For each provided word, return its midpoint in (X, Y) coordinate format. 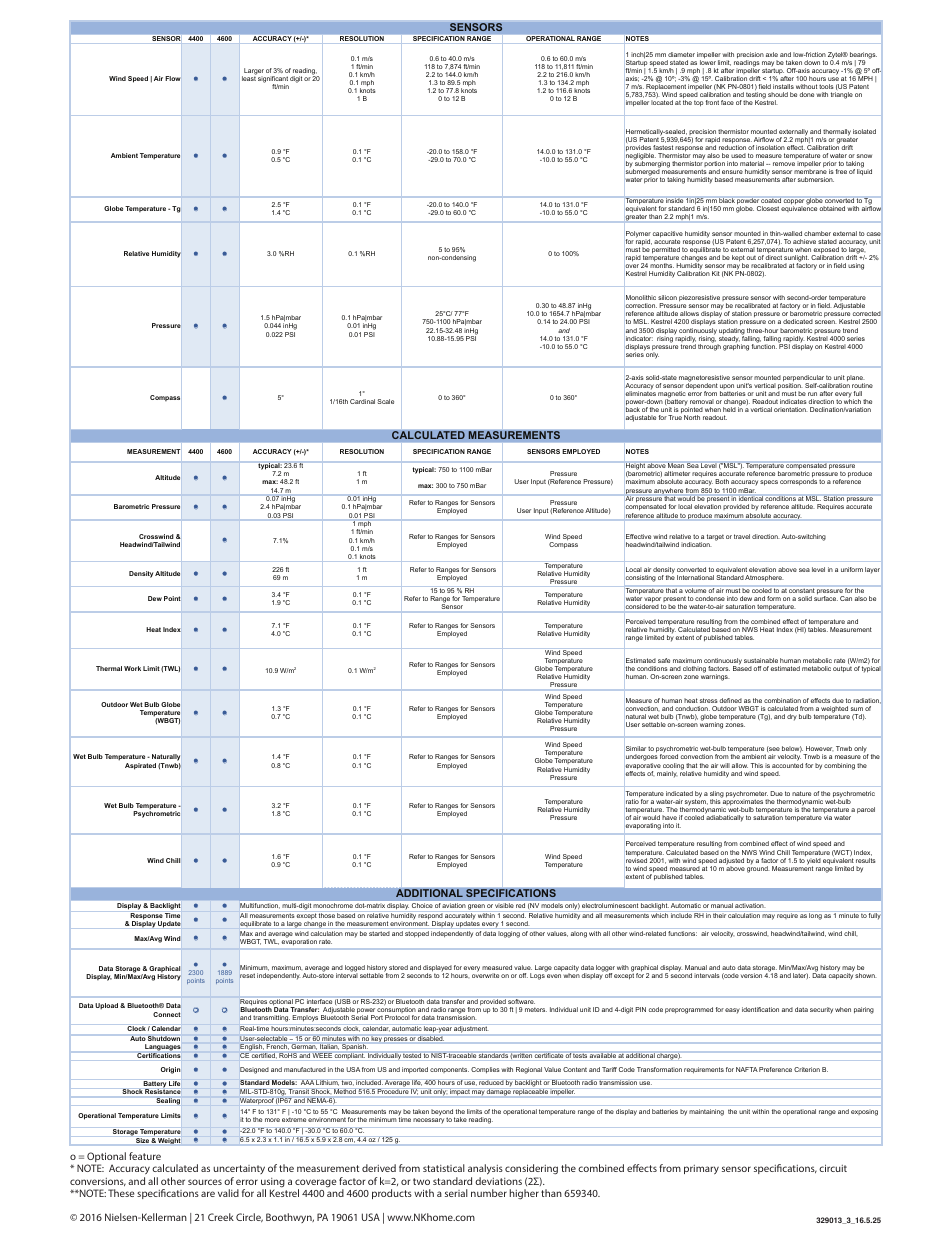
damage (498, 1092)
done (806, 94)
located (662, 102)
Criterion (807, 1069)
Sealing (168, 1101)
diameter (681, 54)
